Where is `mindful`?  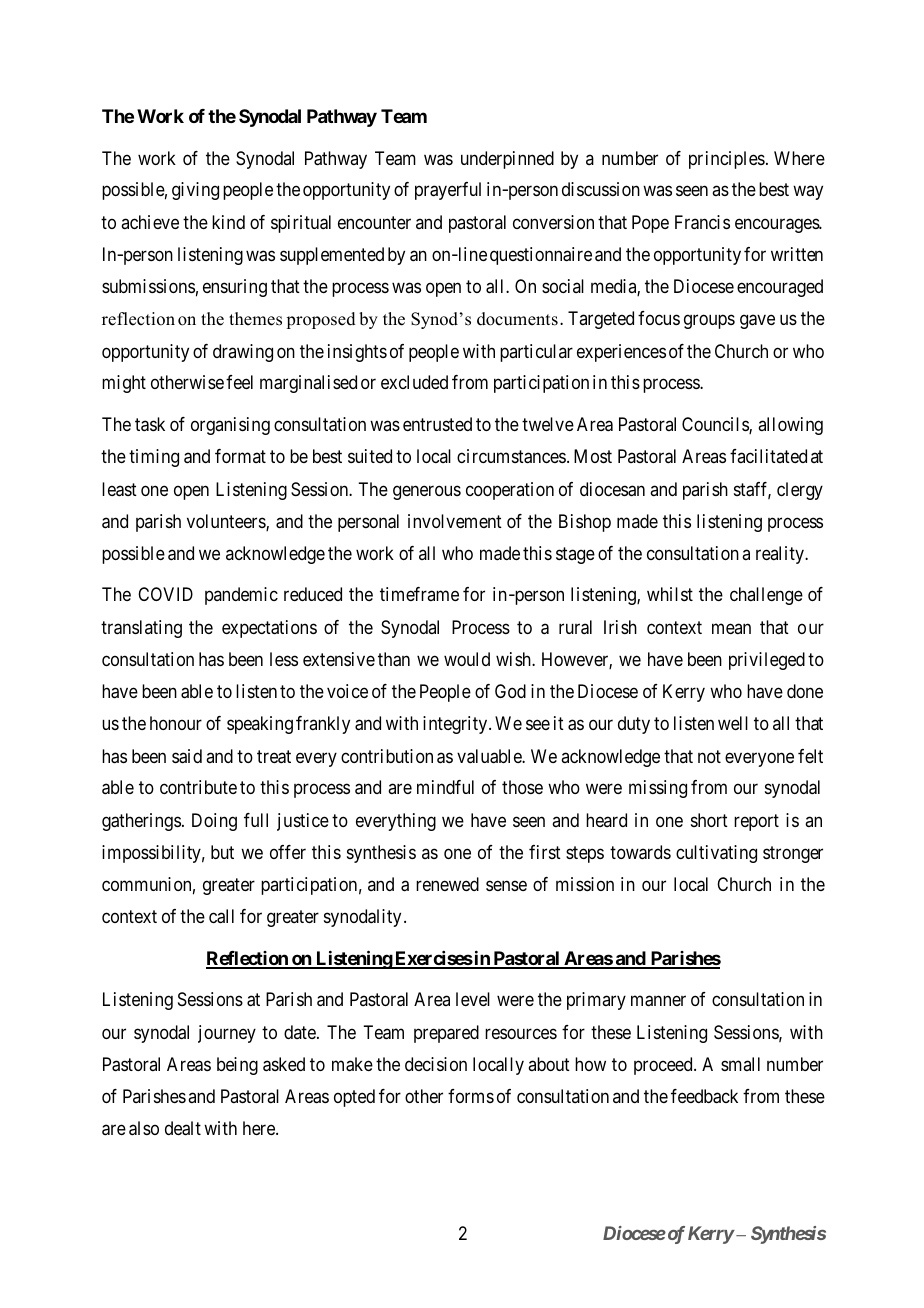
mindful is located at coordinates (445, 787).
